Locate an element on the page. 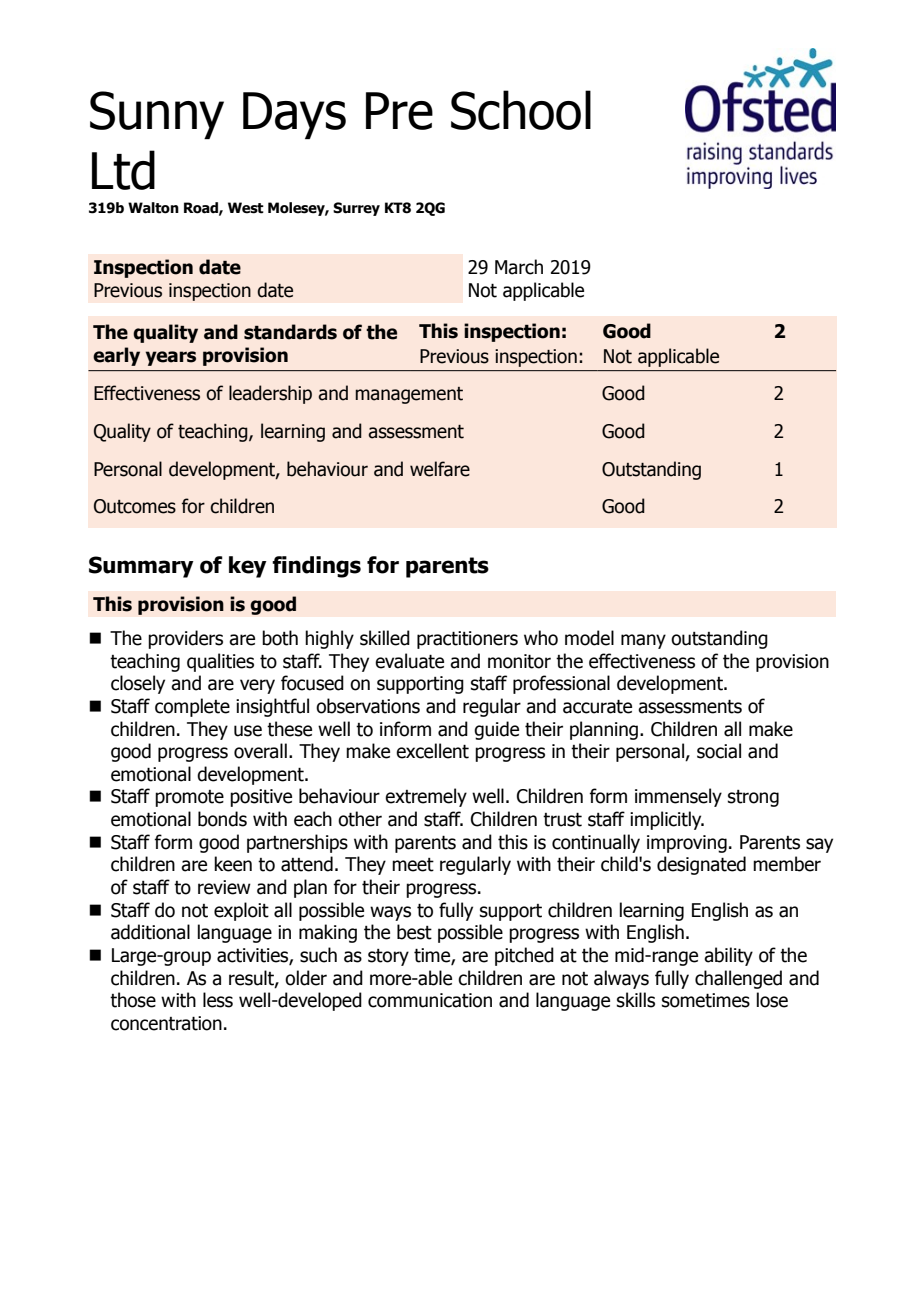 This image has width=924, height=1310. March is located at coordinates (519, 267).
